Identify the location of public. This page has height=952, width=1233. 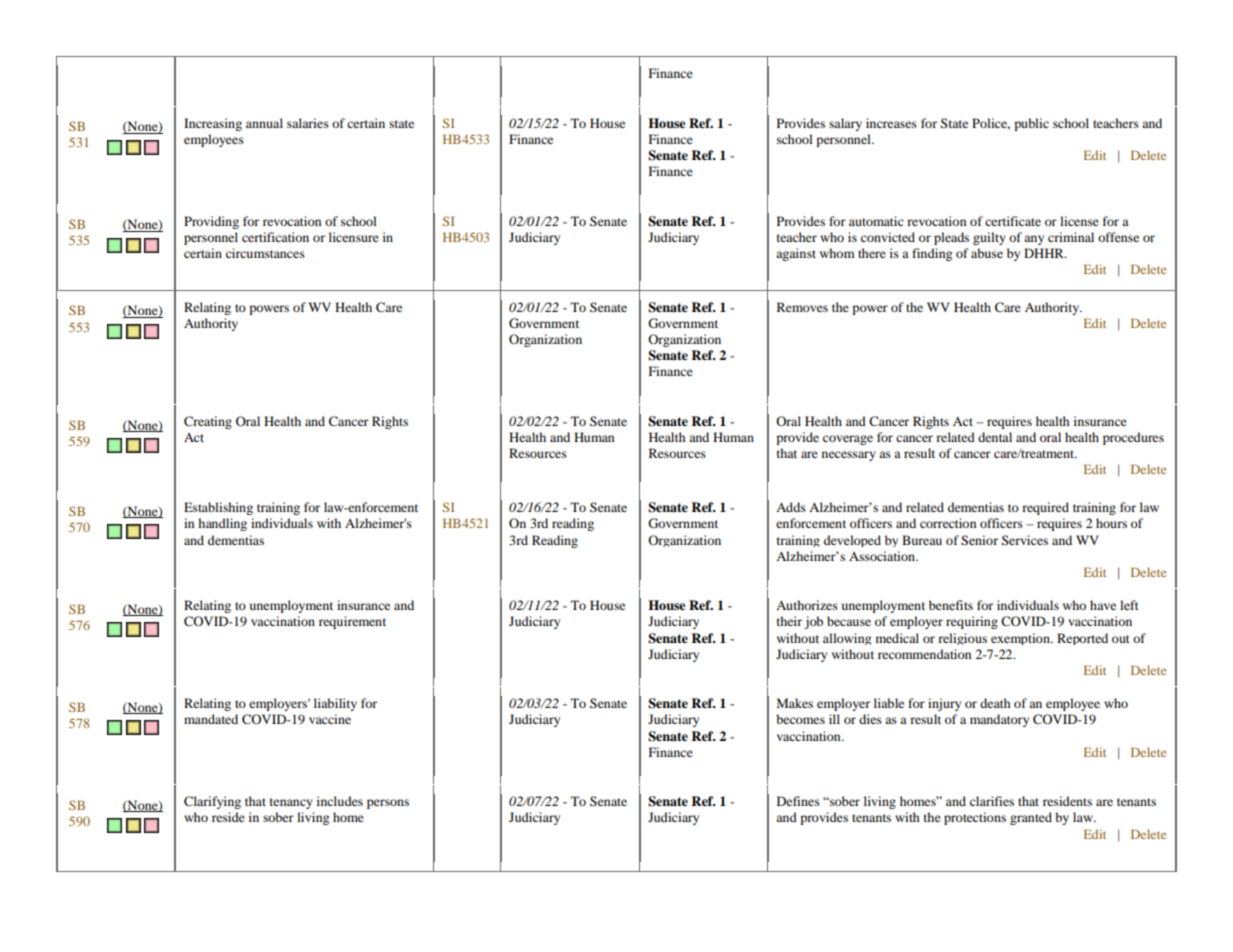
(1031, 124).
